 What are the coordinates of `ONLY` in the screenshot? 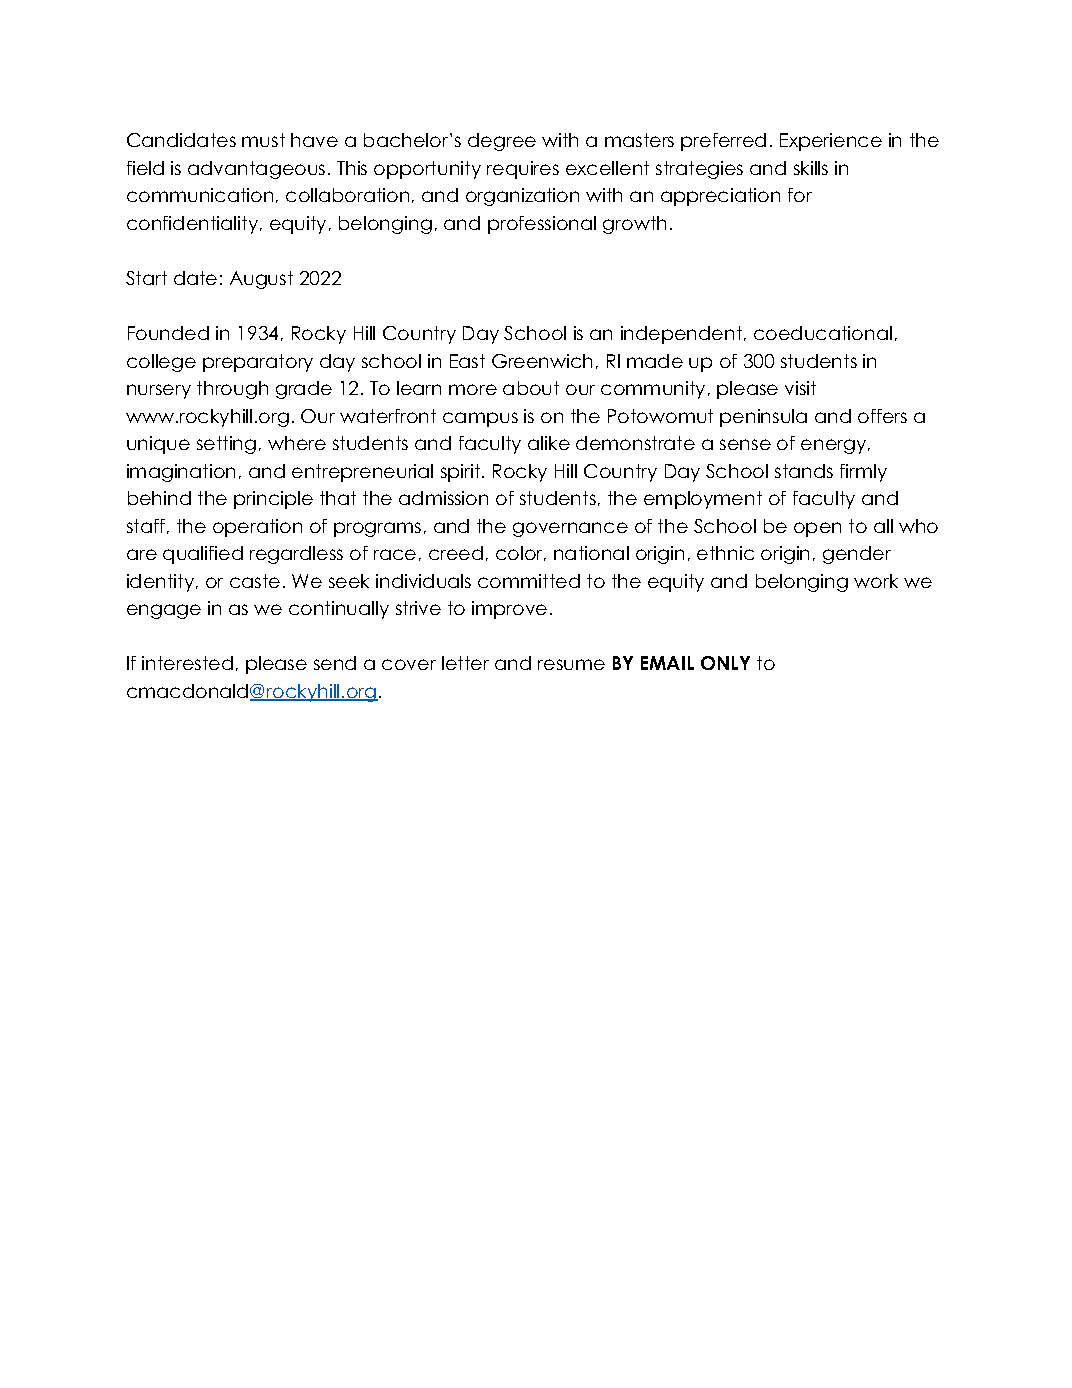 It's located at (725, 663).
